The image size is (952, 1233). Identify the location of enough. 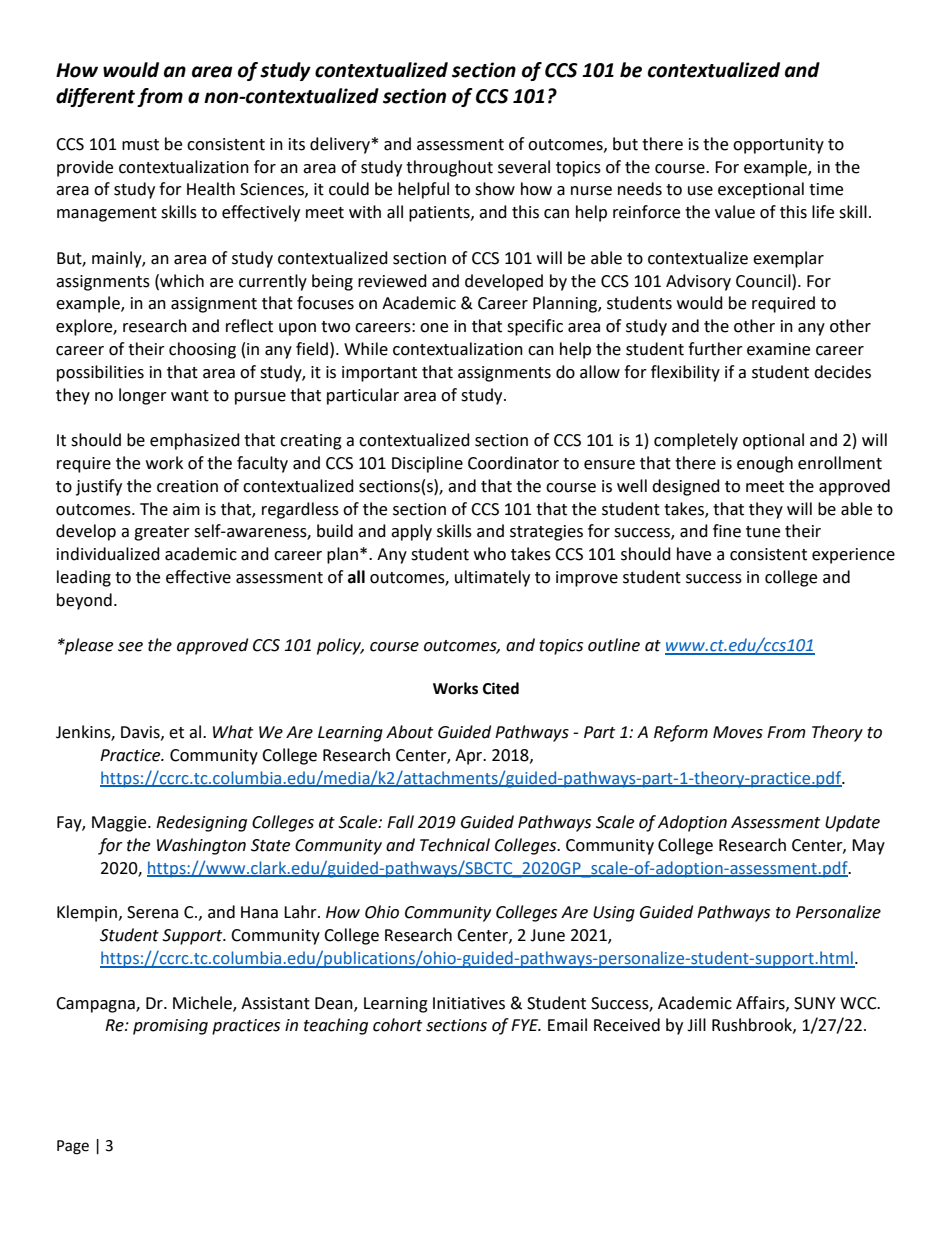
(765, 464).
